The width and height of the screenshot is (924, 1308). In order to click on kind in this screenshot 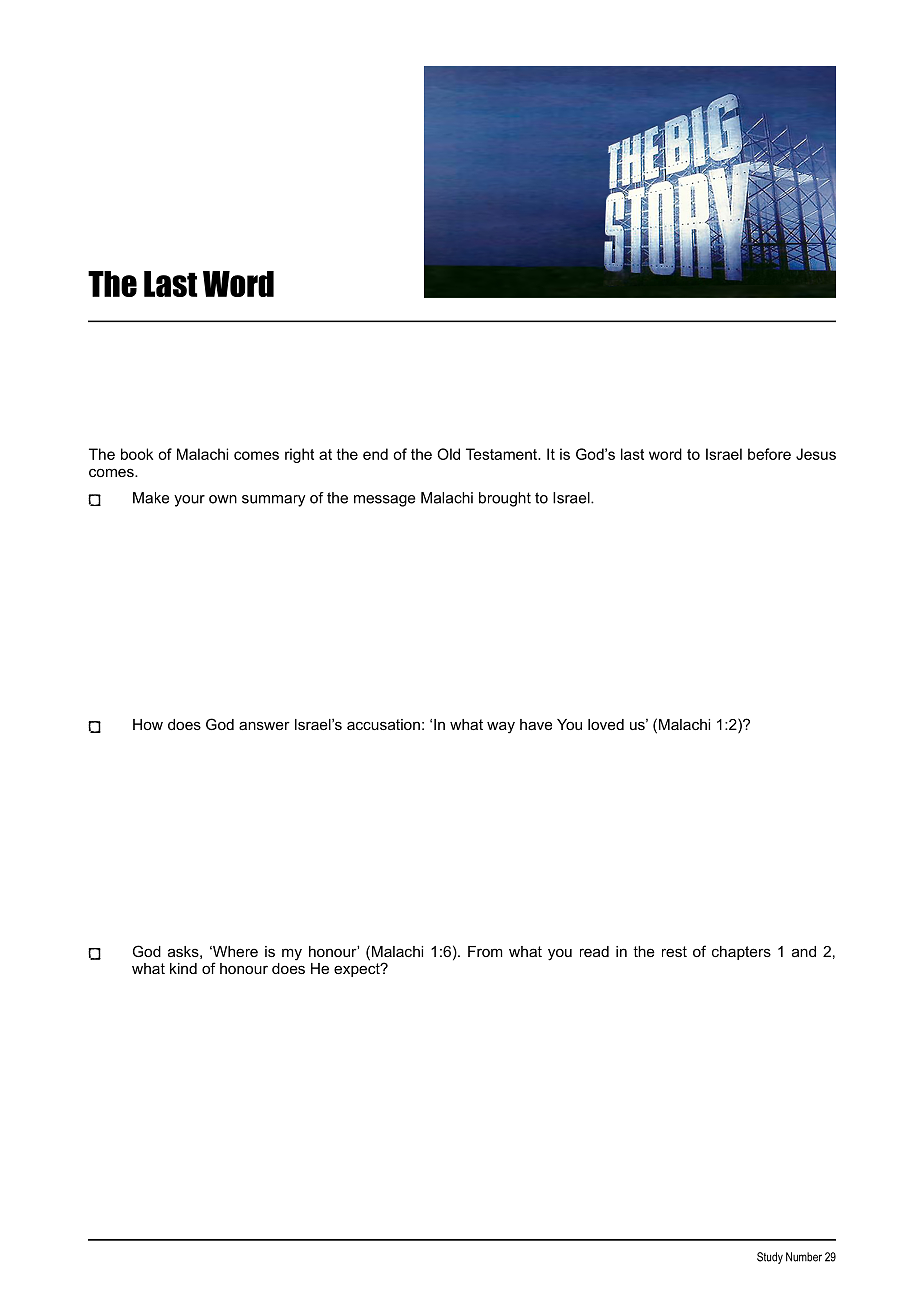, I will do `click(183, 968)`.
